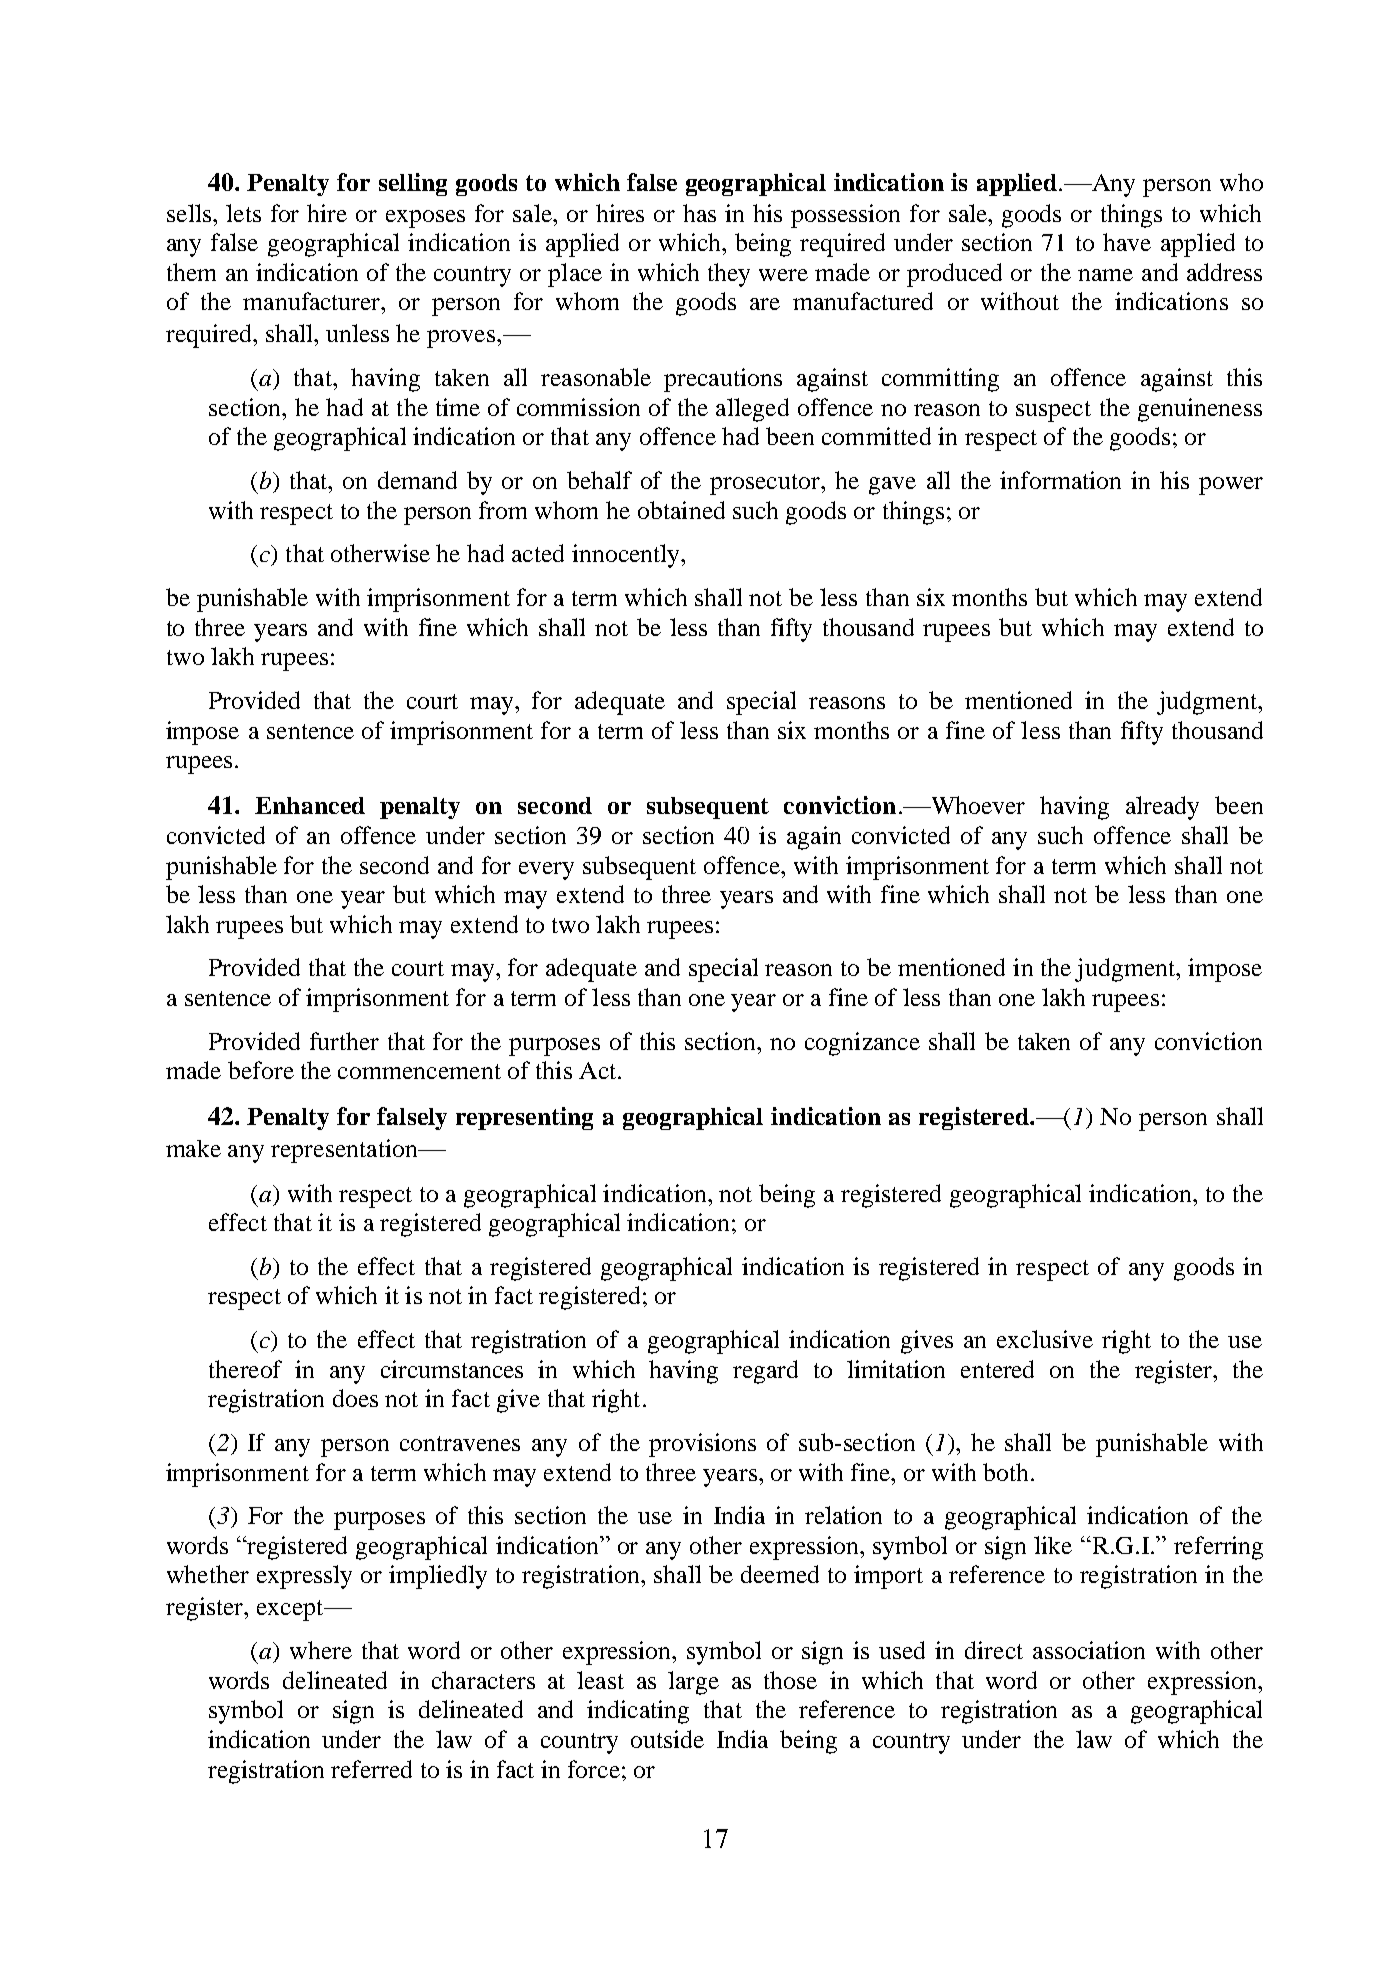  What do you see at coordinates (1162, 808) in the image?
I see `already` at bounding box center [1162, 808].
